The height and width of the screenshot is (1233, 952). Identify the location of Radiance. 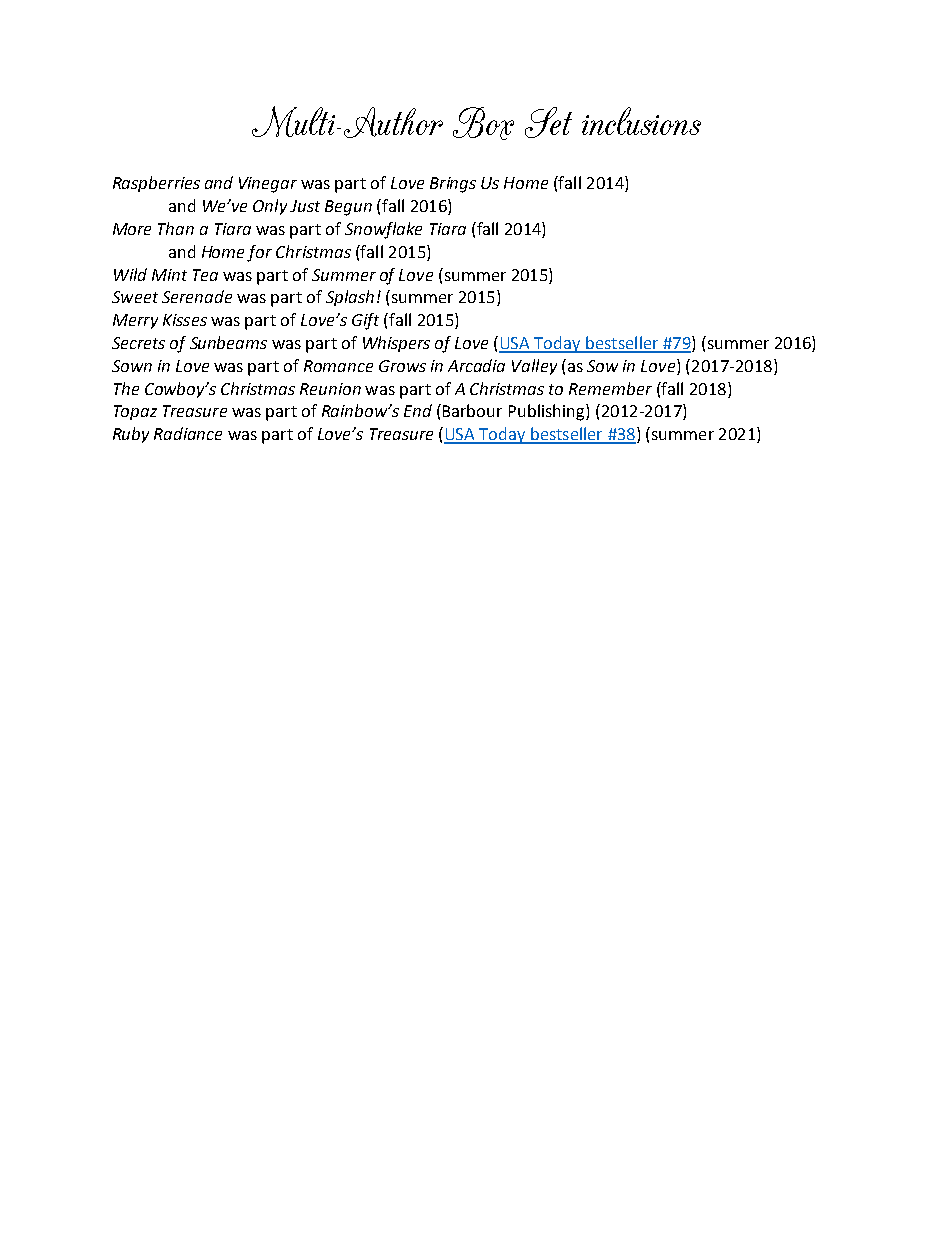
(188, 433).
